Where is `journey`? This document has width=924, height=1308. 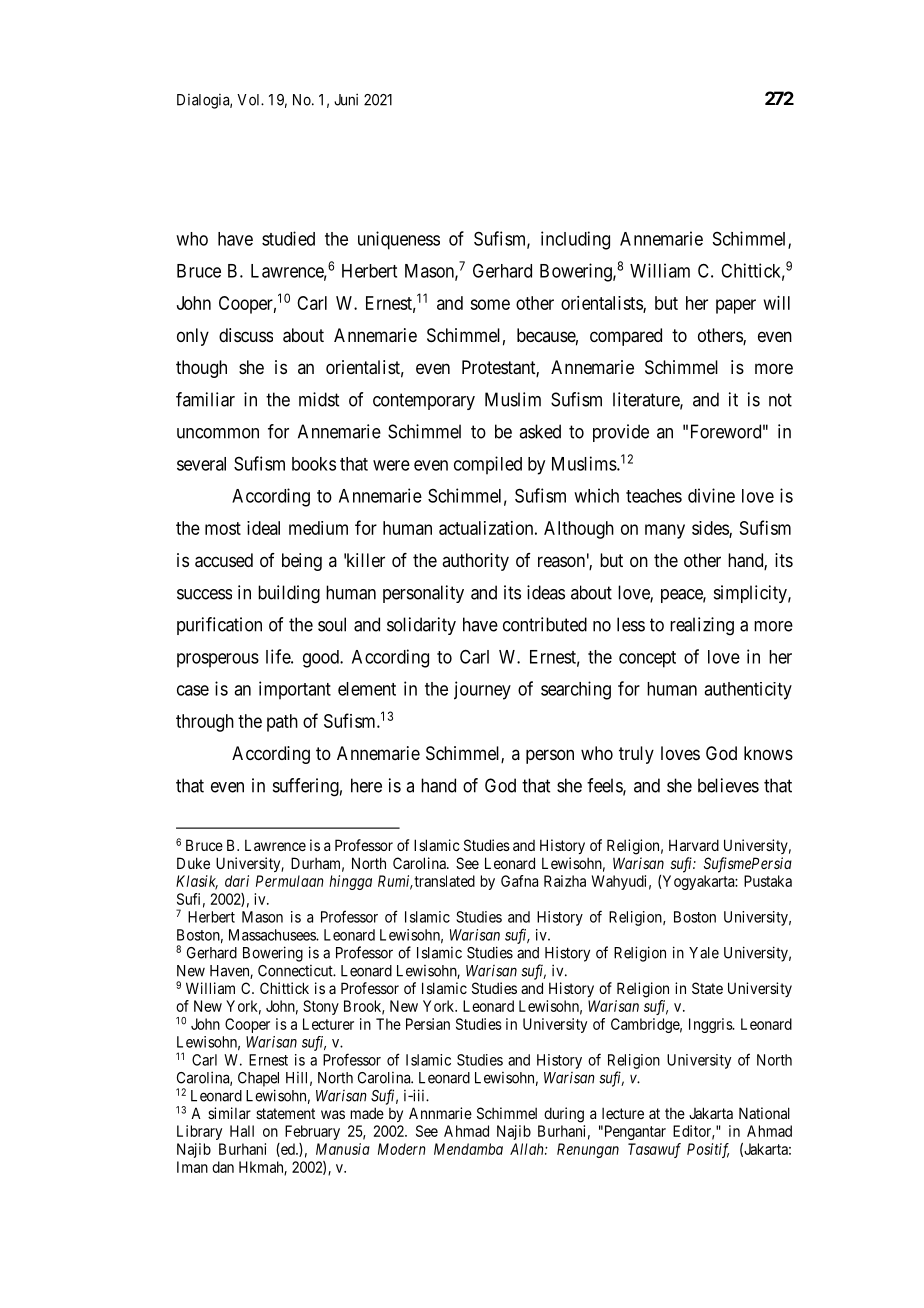 journey is located at coordinates (482, 690).
